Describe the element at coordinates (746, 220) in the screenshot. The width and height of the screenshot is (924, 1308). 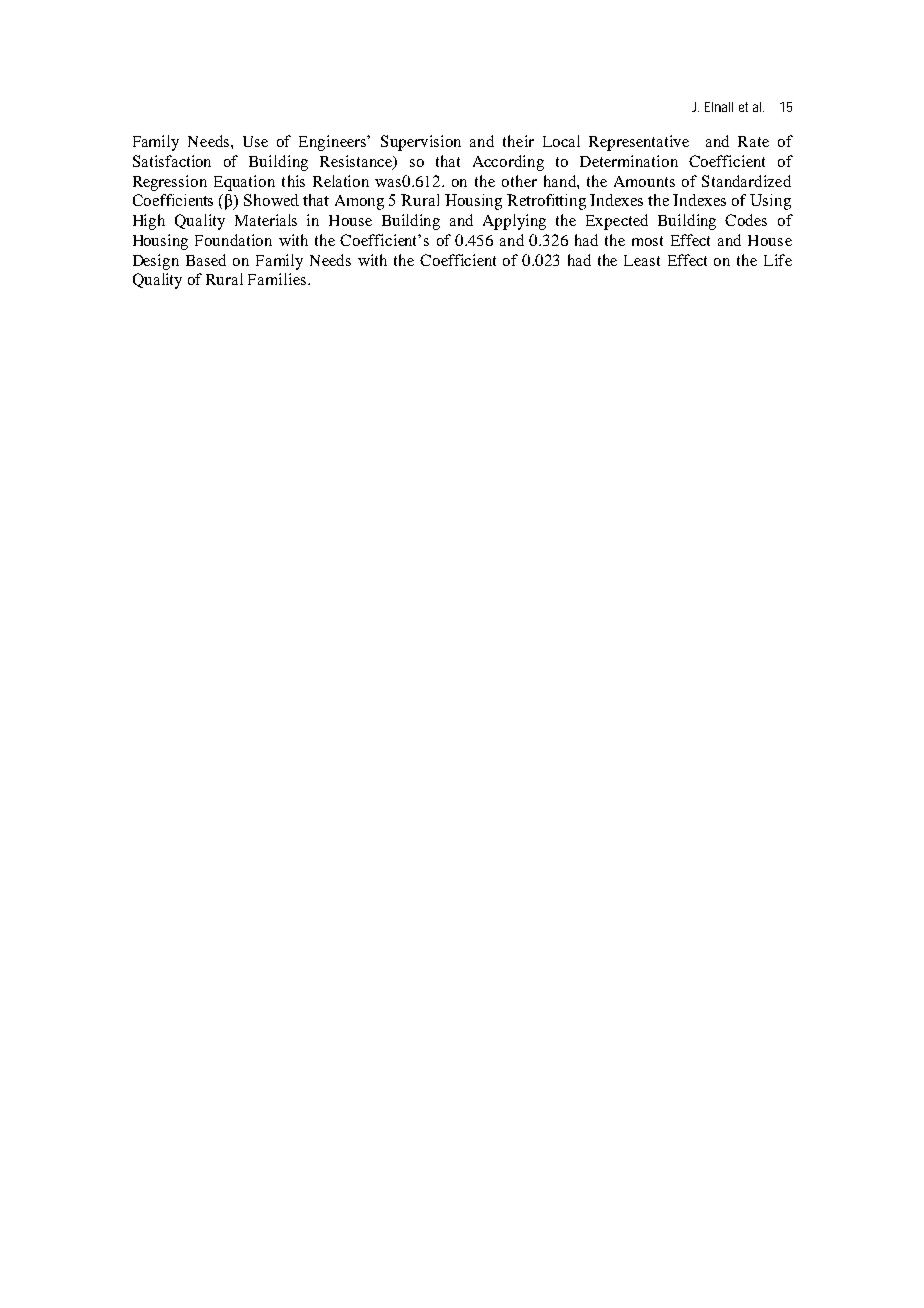
I see `Codes` at that location.
